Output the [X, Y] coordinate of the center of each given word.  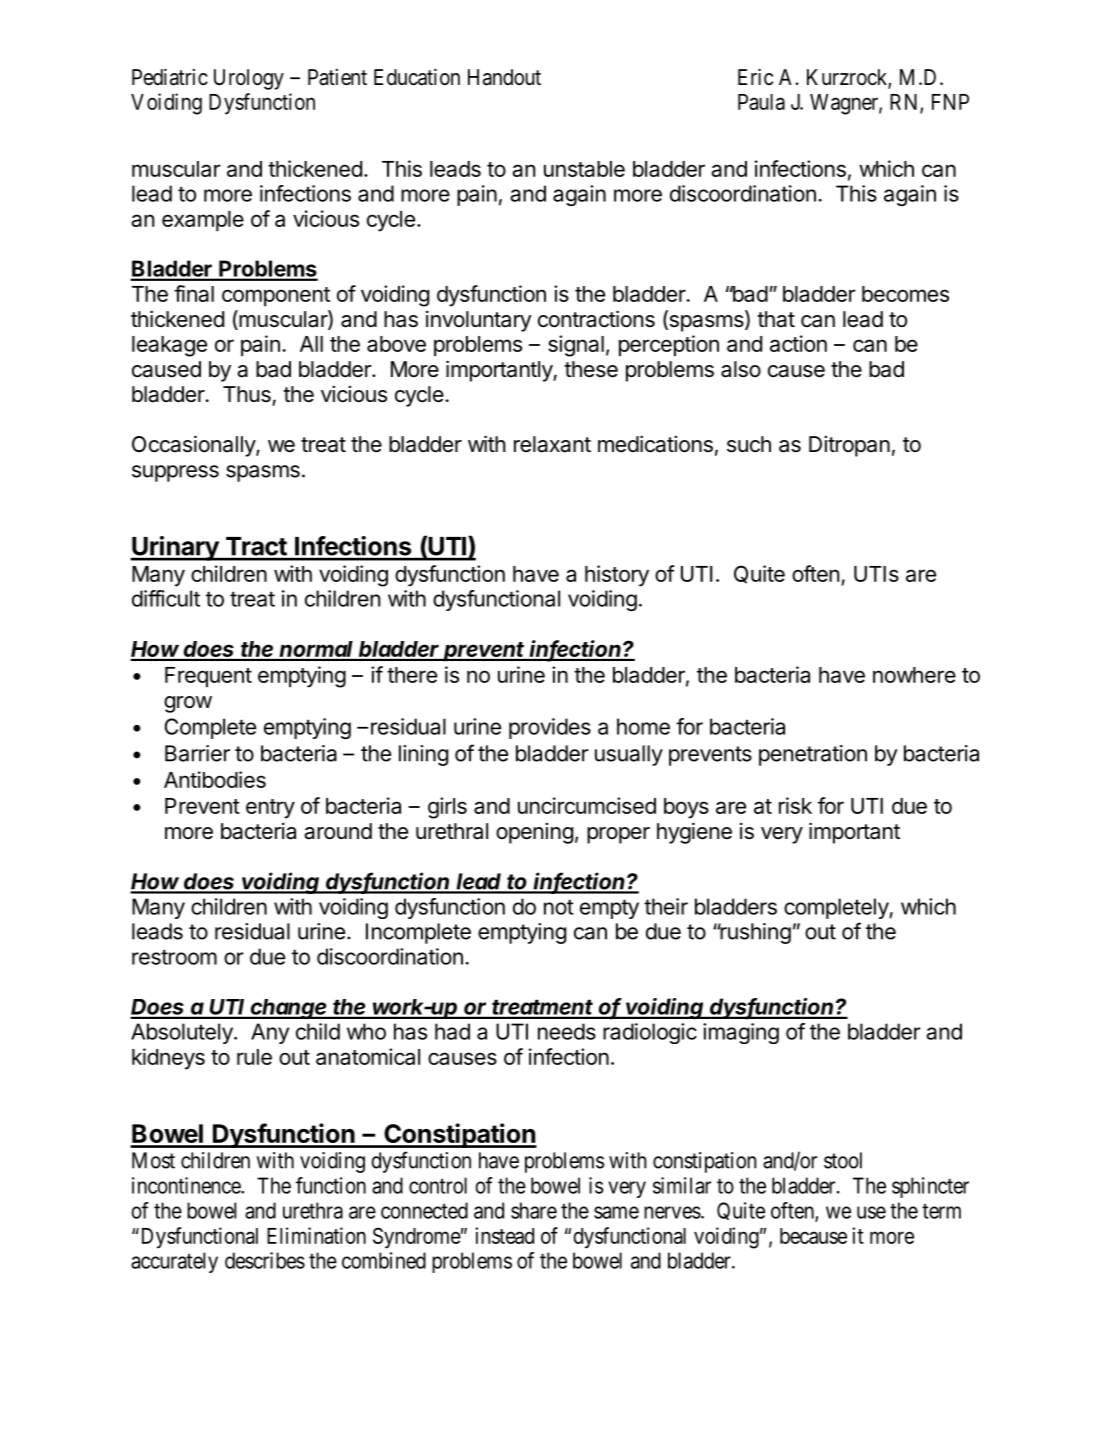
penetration [813, 755]
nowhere [914, 675]
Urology [249, 79]
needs [567, 1031]
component [276, 296]
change [289, 1009]
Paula [761, 102]
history [617, 576]
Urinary [175, 548]
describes [265, 1260]
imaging [741, 1033]
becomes [905, 294]
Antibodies [215, 779]
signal [576, 346]
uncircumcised [587, 805]
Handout [504, 77]
